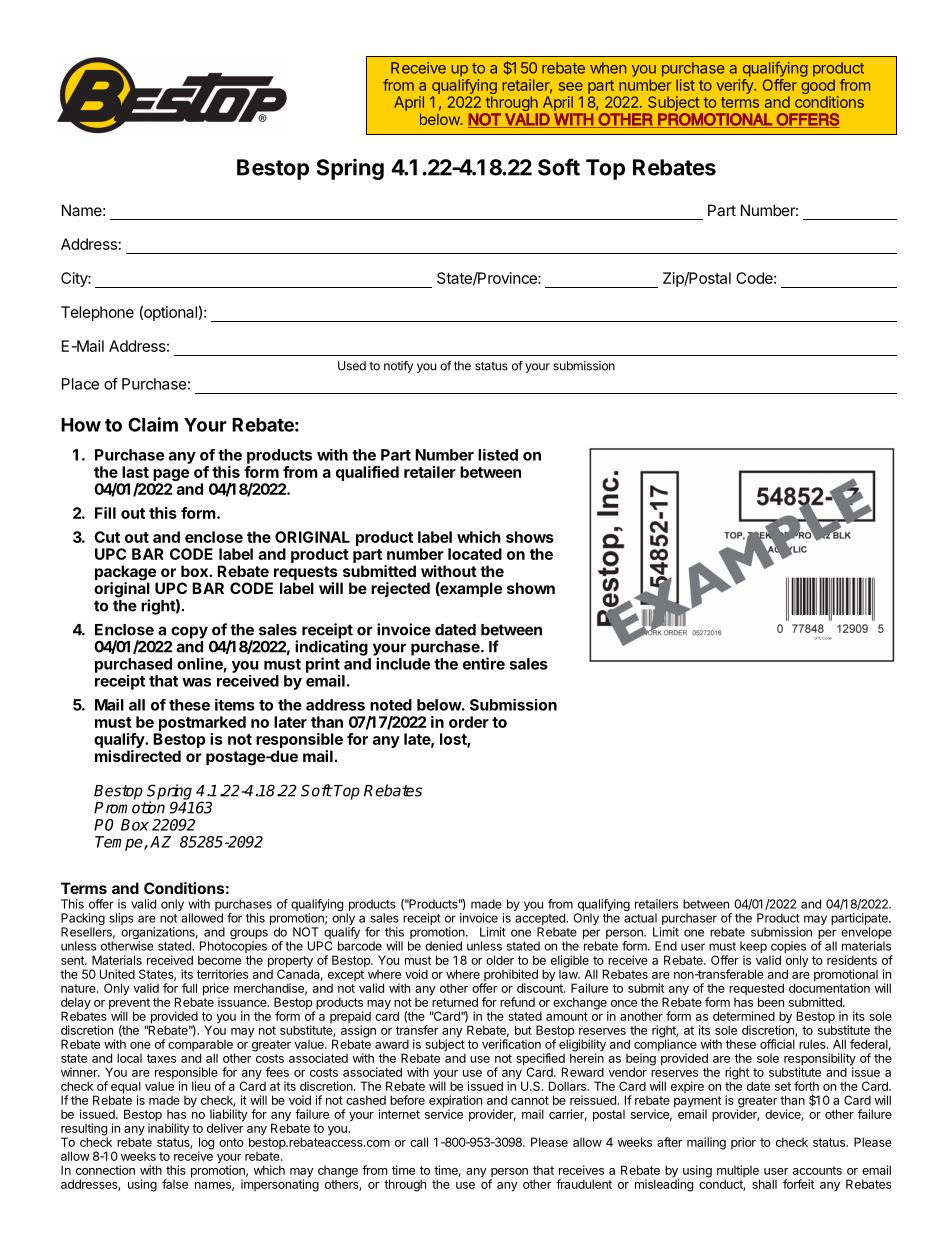 This screenshot has width=952, height=1233. Describe the element at coordinates (419, 1142) in the screenshot. I see `call` at that location.
